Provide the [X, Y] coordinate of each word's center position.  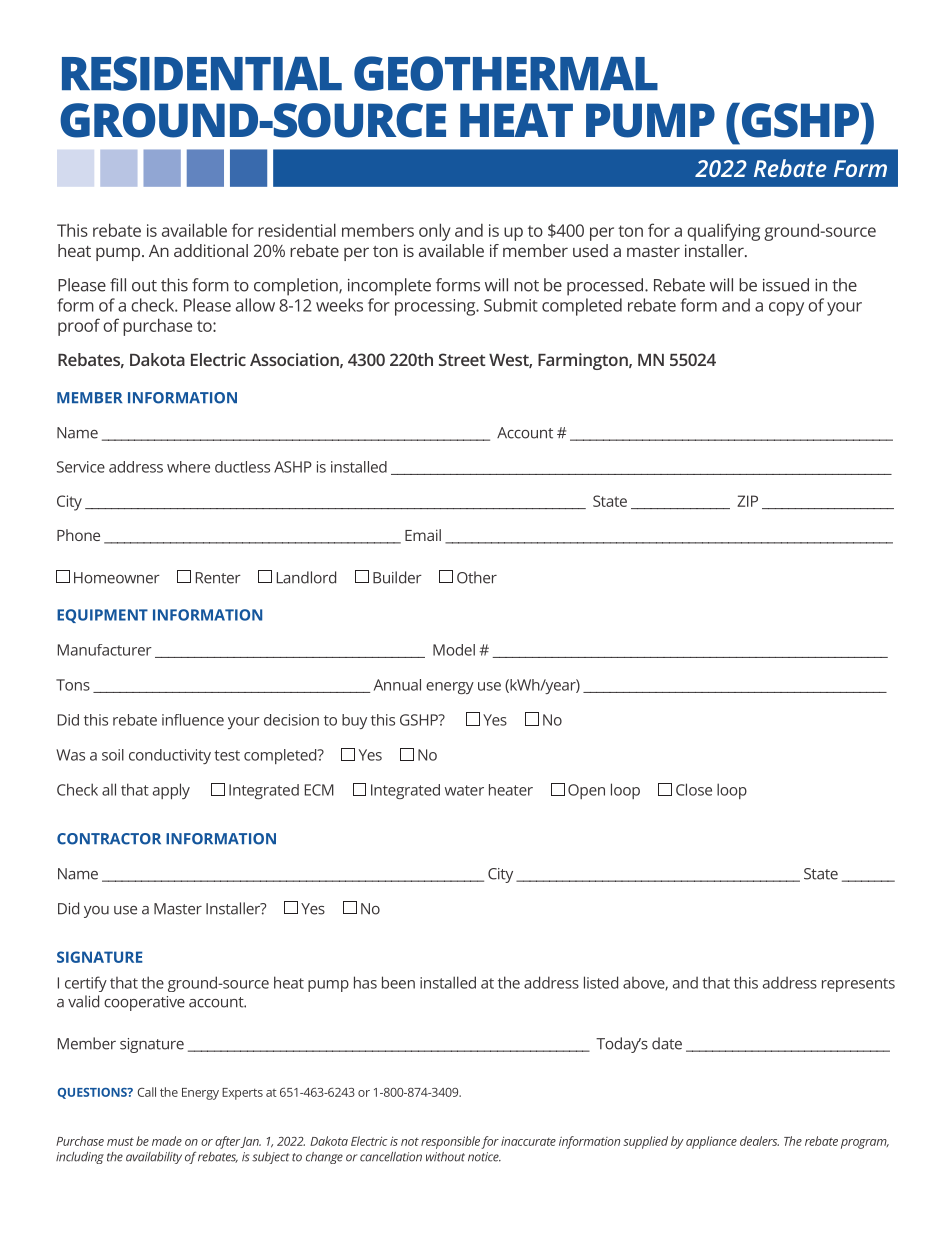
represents [858, 985]
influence [193, 720]
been [398, 982]
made [167, 1141]
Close [694, 789]
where [188, 467]
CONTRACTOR [109, 839]
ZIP [747, 501]
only [435, 232]
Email [423, 535]
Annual [397, 685]
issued [786, 285]
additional [211, 250]
